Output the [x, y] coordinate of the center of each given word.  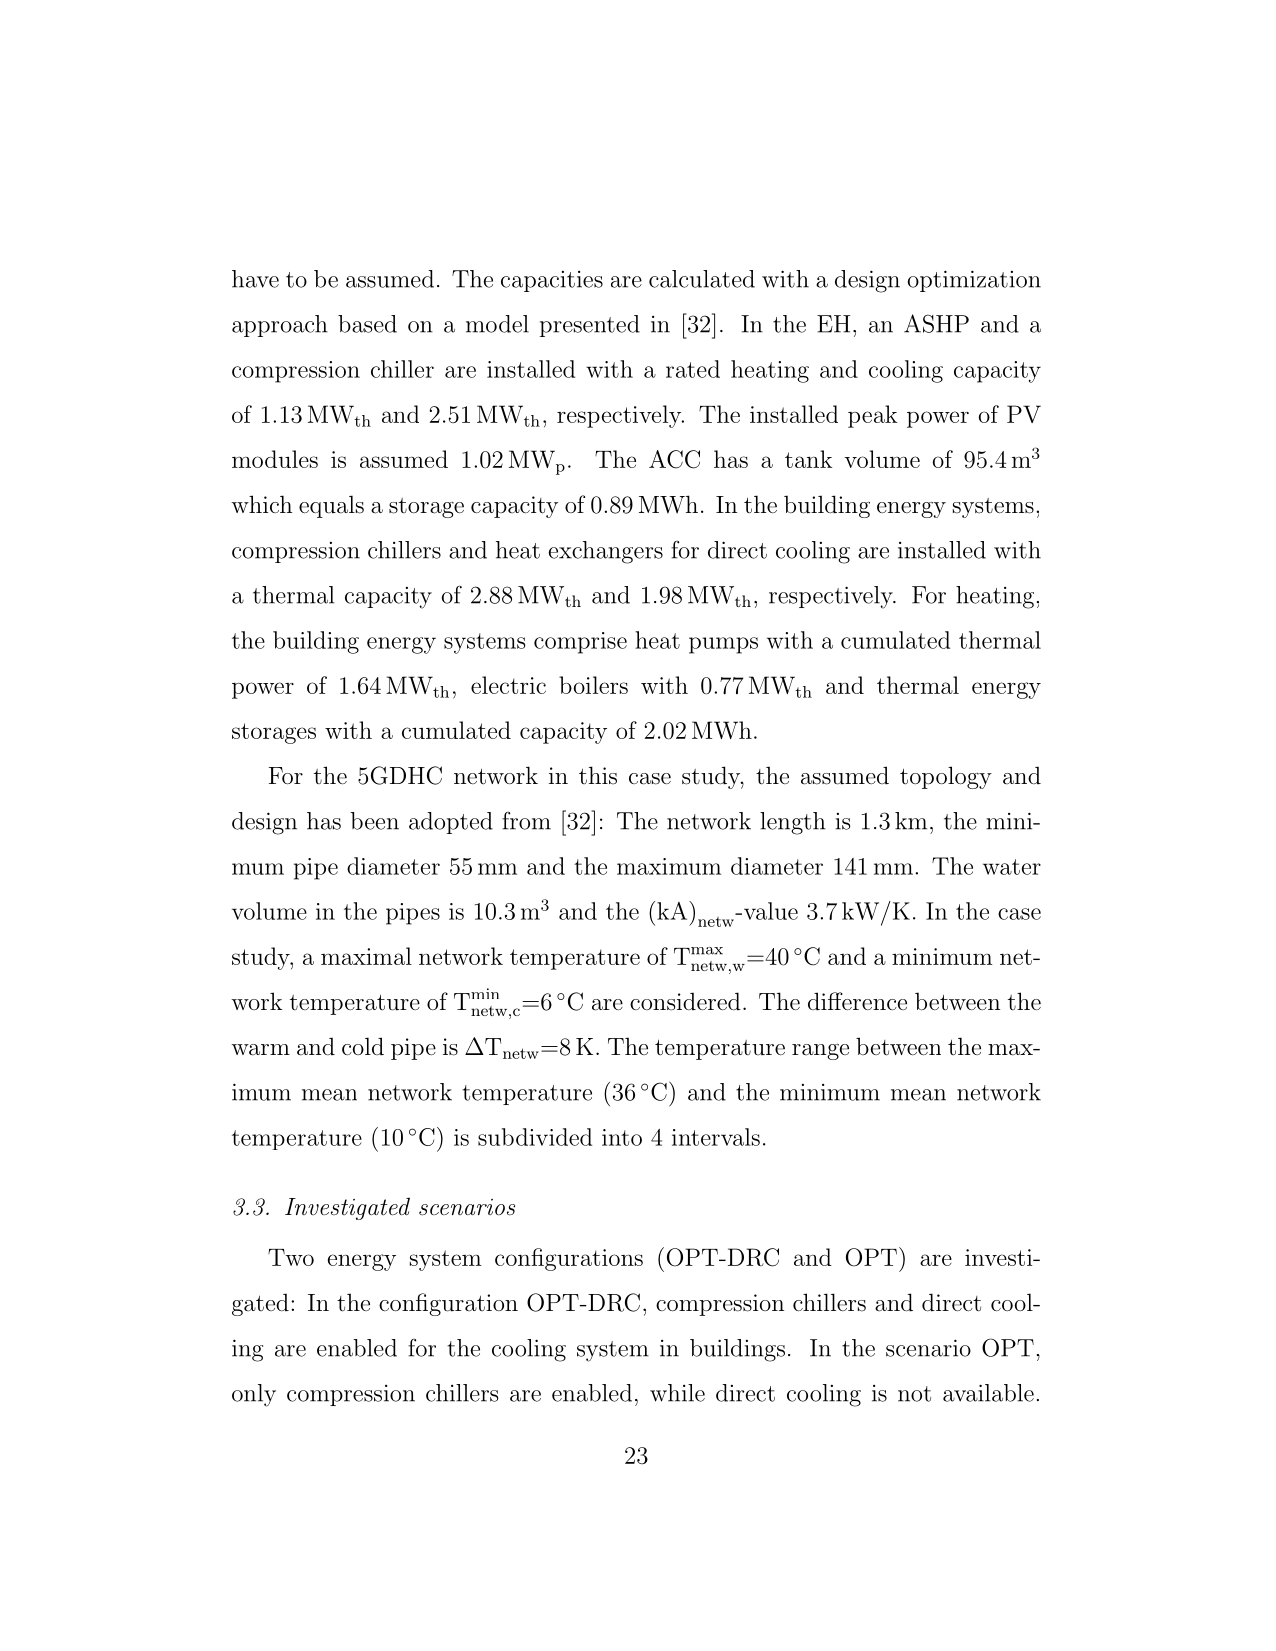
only [254, 1395]
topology [946, 777]
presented [590, 326]
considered [685, 1001]
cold [363, 1046]
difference [857, 1001]
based [367, 324]
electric [508, 685]
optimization [974, 281]
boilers [593, 685]
